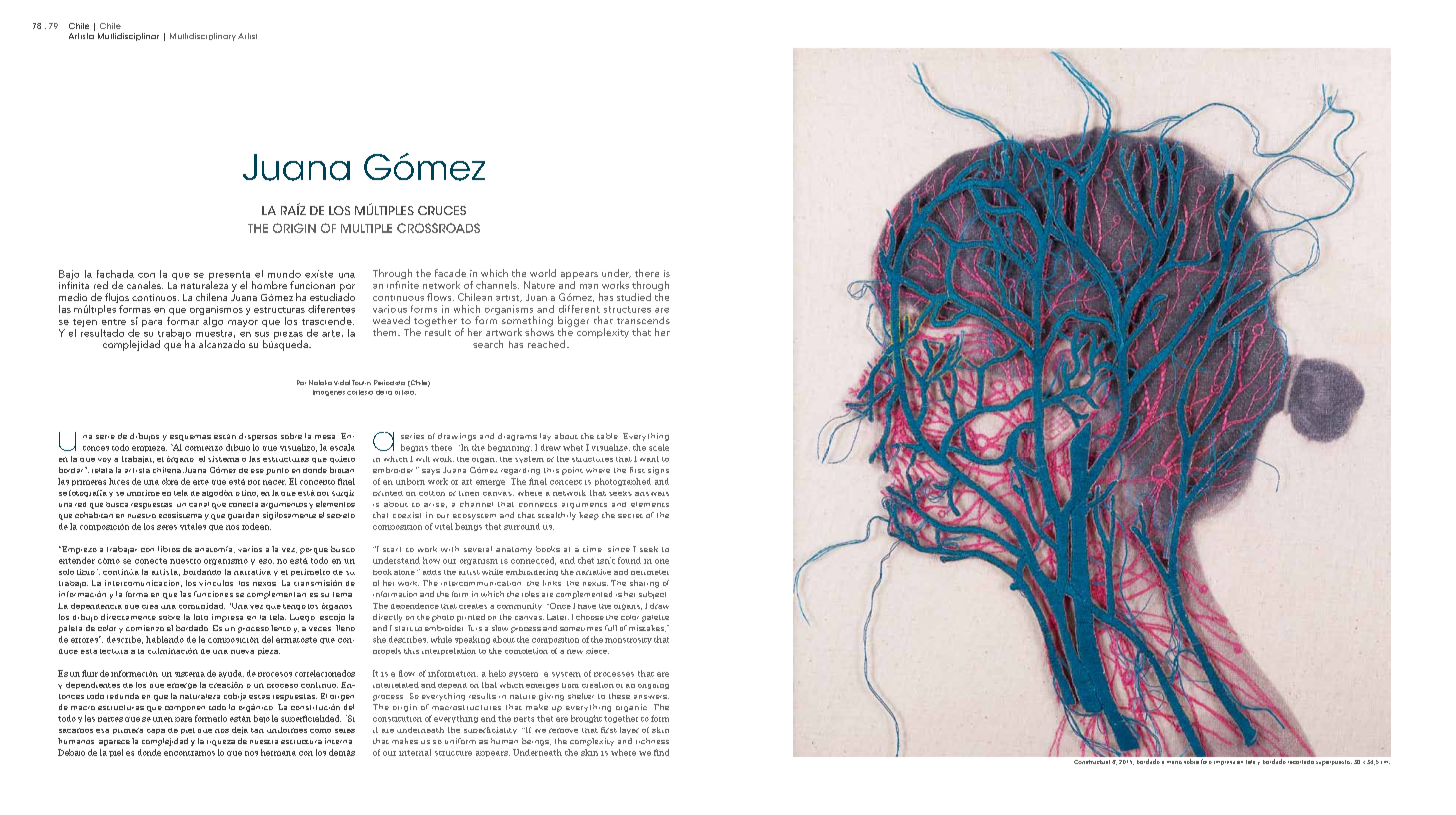 Image resolution: width=1456 pixels, height=815 pixels. Describe the element at coordinates (73, 297) in the document. I see `medio` at that location.
